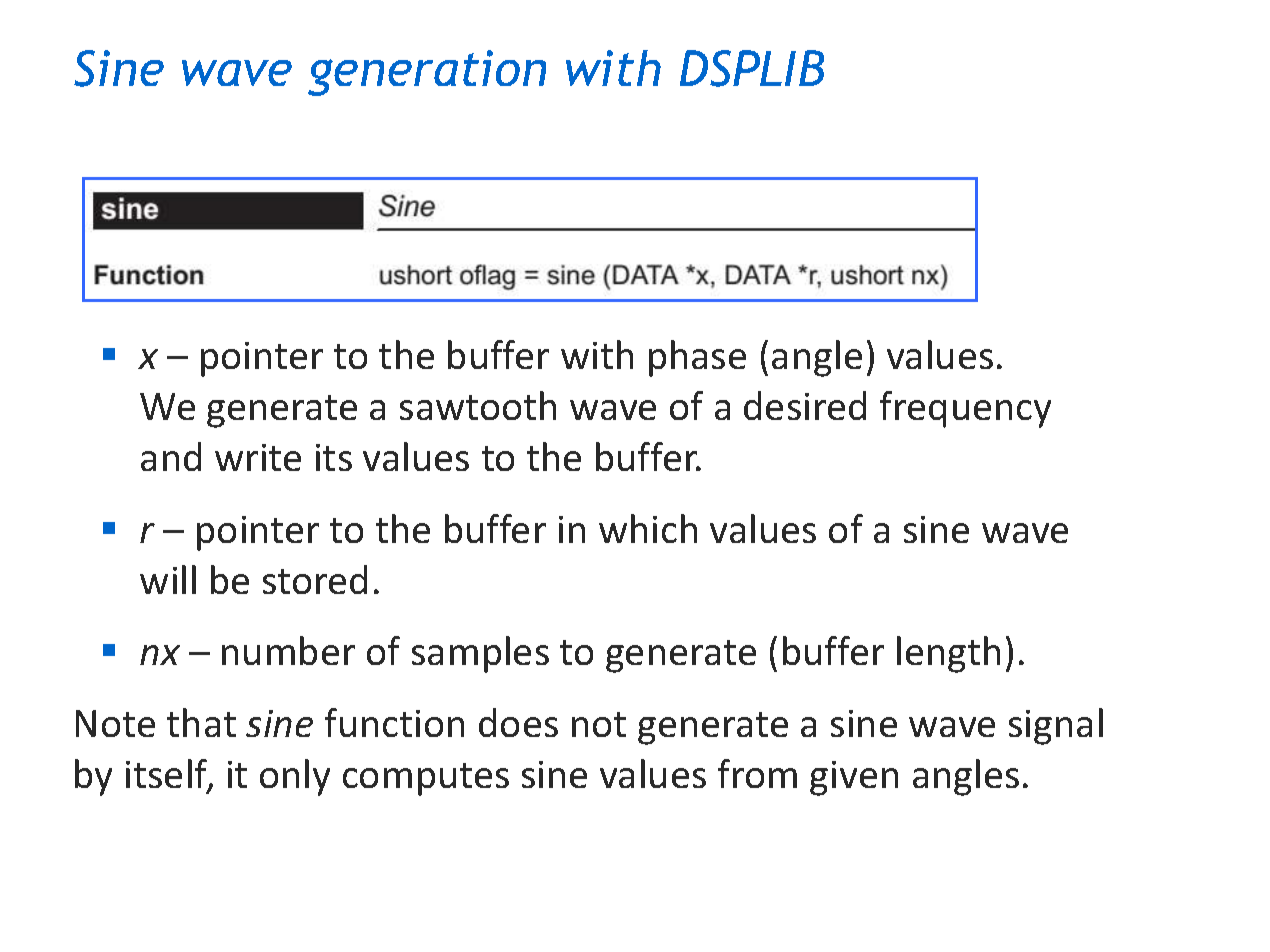  Describe the element at coordinates (965, 409) in the document. I see `frequency` at that location.
